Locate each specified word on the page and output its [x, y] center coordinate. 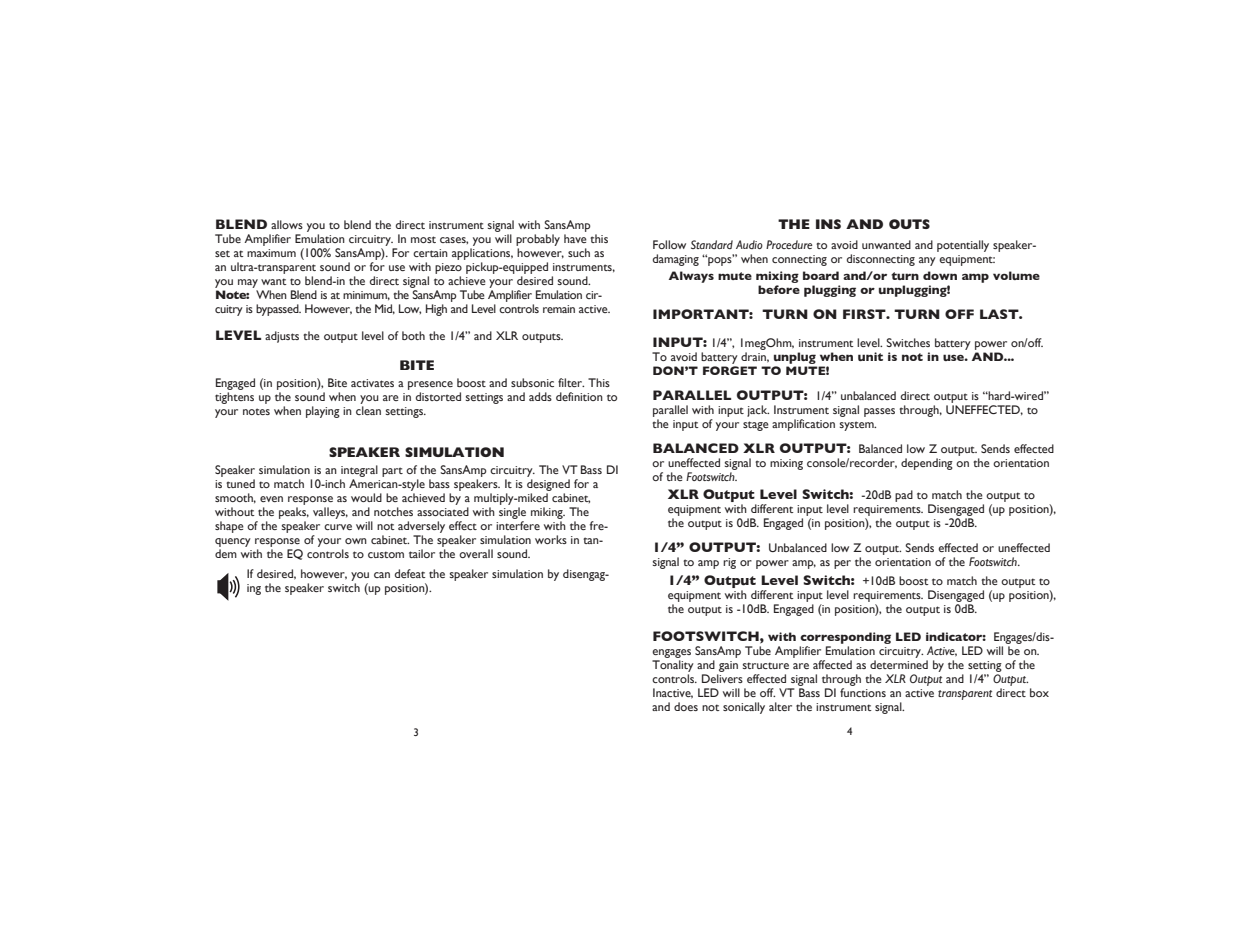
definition [579, 396]
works [551, 539]
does [686, 706]
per [842, 564]
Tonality [673, 666]
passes [879, 412]
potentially [963, 246]
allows [287, 224]
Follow [669, 244]
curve [338, 527]
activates [372, 383]
